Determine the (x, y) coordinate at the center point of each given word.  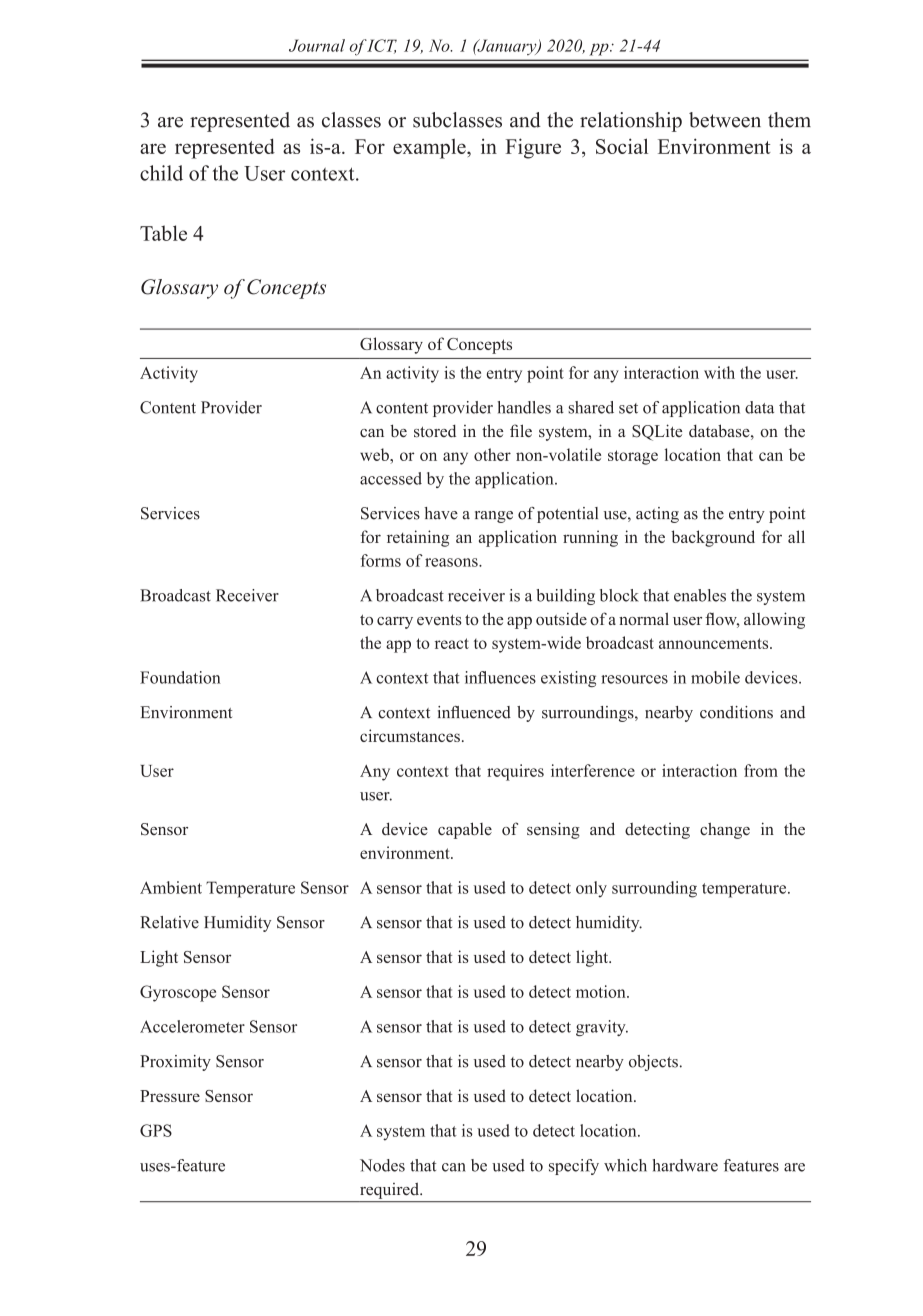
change (725, 830)
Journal (317, 45)
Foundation (180, 677)
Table (163, 233)
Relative (169, 922)
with (719, 372)
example (430, 149)
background (713, 538)
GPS (156, 1130)
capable (465, 830)
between (725, 120)
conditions (736, 712)
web (375, 454)
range (494, 517)
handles (524, 407)
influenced (474, 712)
